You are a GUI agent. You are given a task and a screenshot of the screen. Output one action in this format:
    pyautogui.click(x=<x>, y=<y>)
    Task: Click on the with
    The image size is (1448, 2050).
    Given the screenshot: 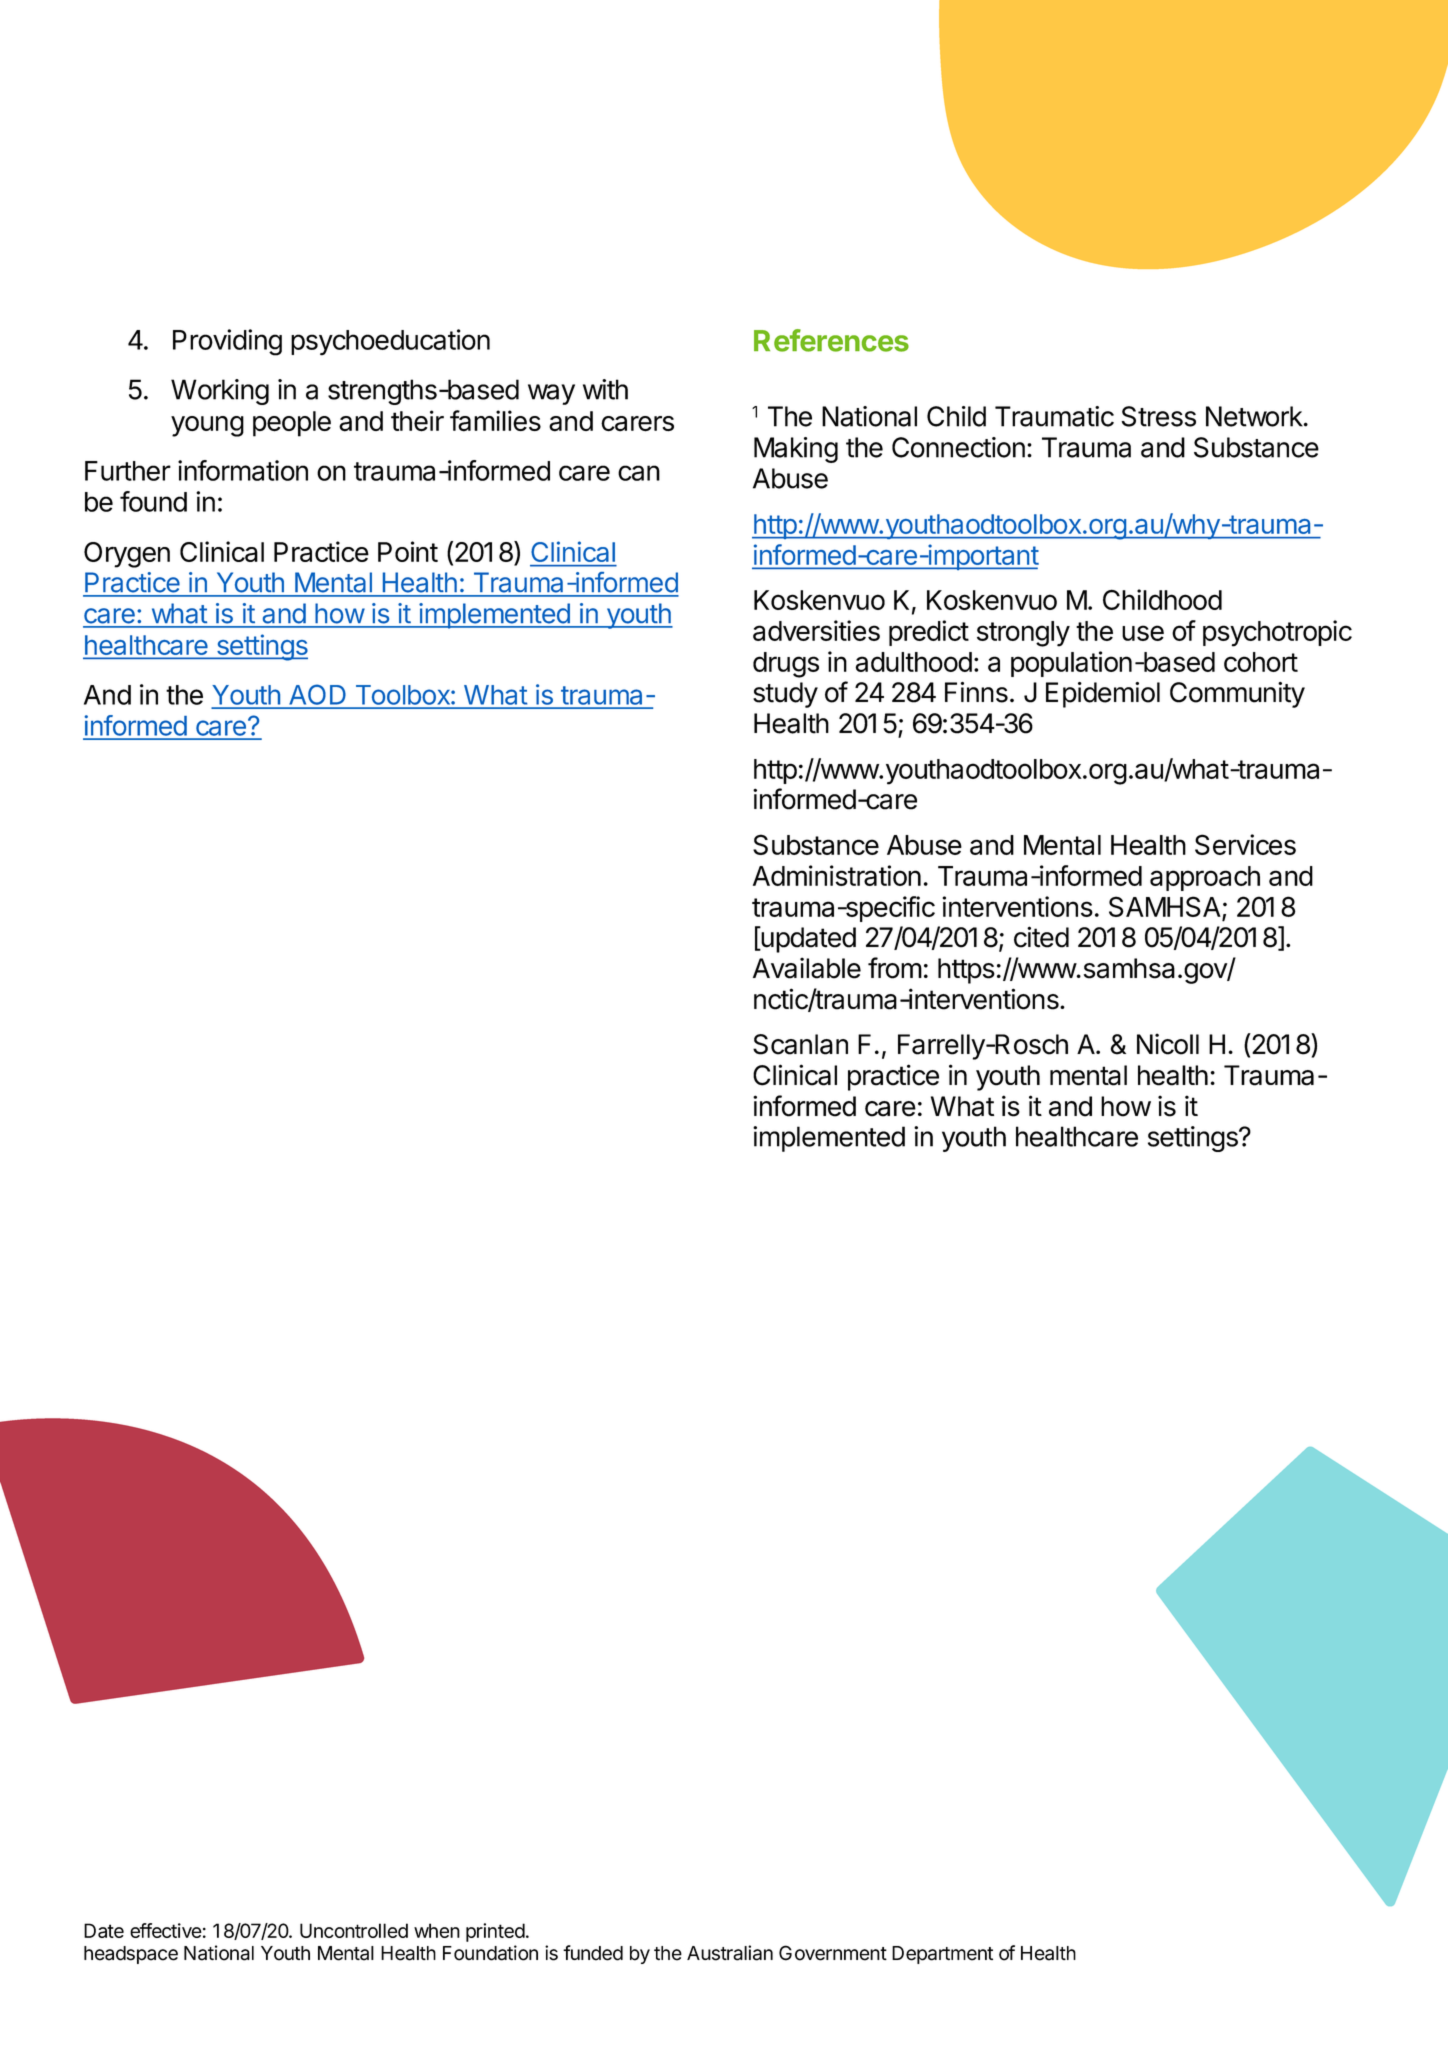 What is the action you would take?
    pyautogui.click(x=605, y=389)
